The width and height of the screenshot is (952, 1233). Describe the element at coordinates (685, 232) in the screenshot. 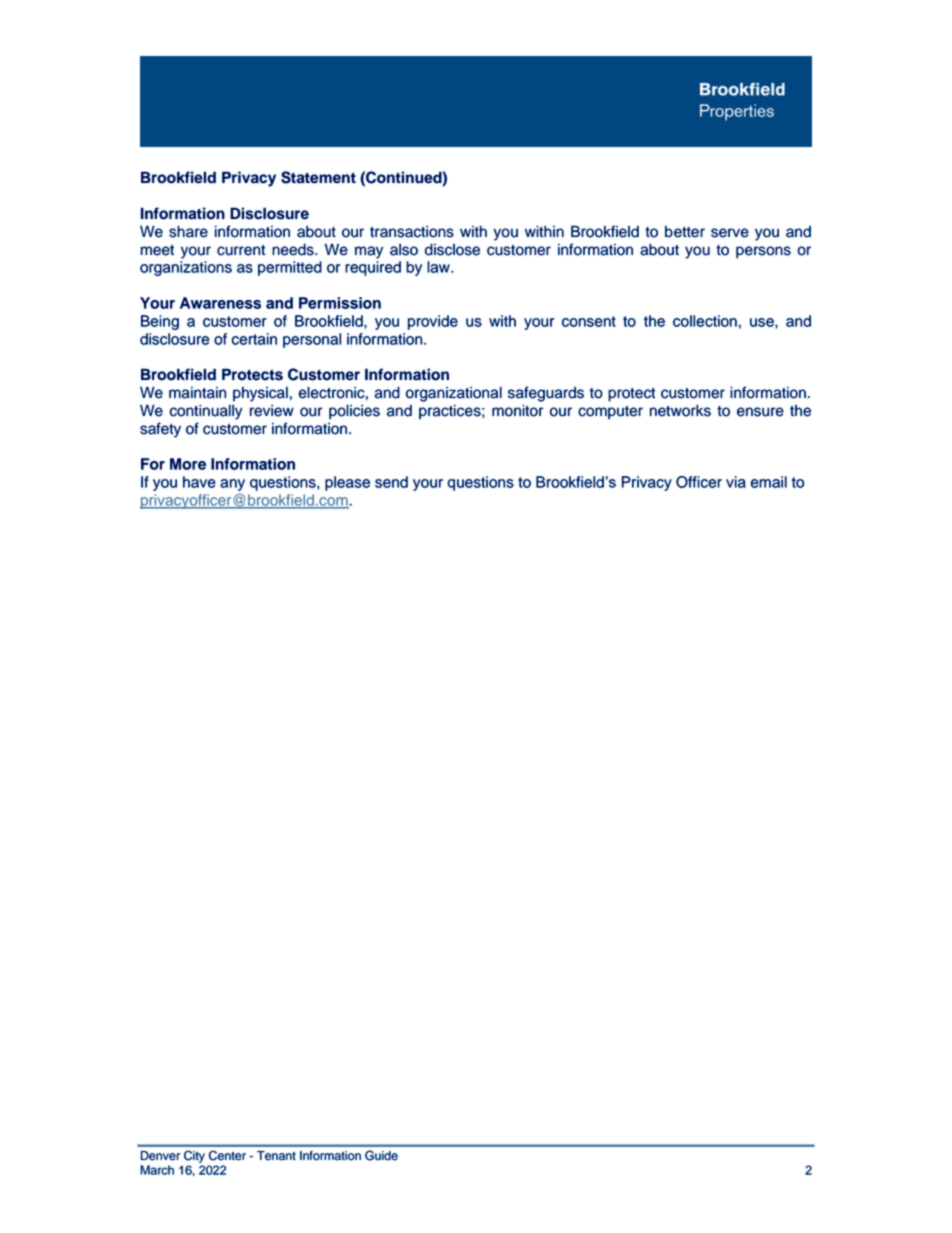

I see `better` at that location.
